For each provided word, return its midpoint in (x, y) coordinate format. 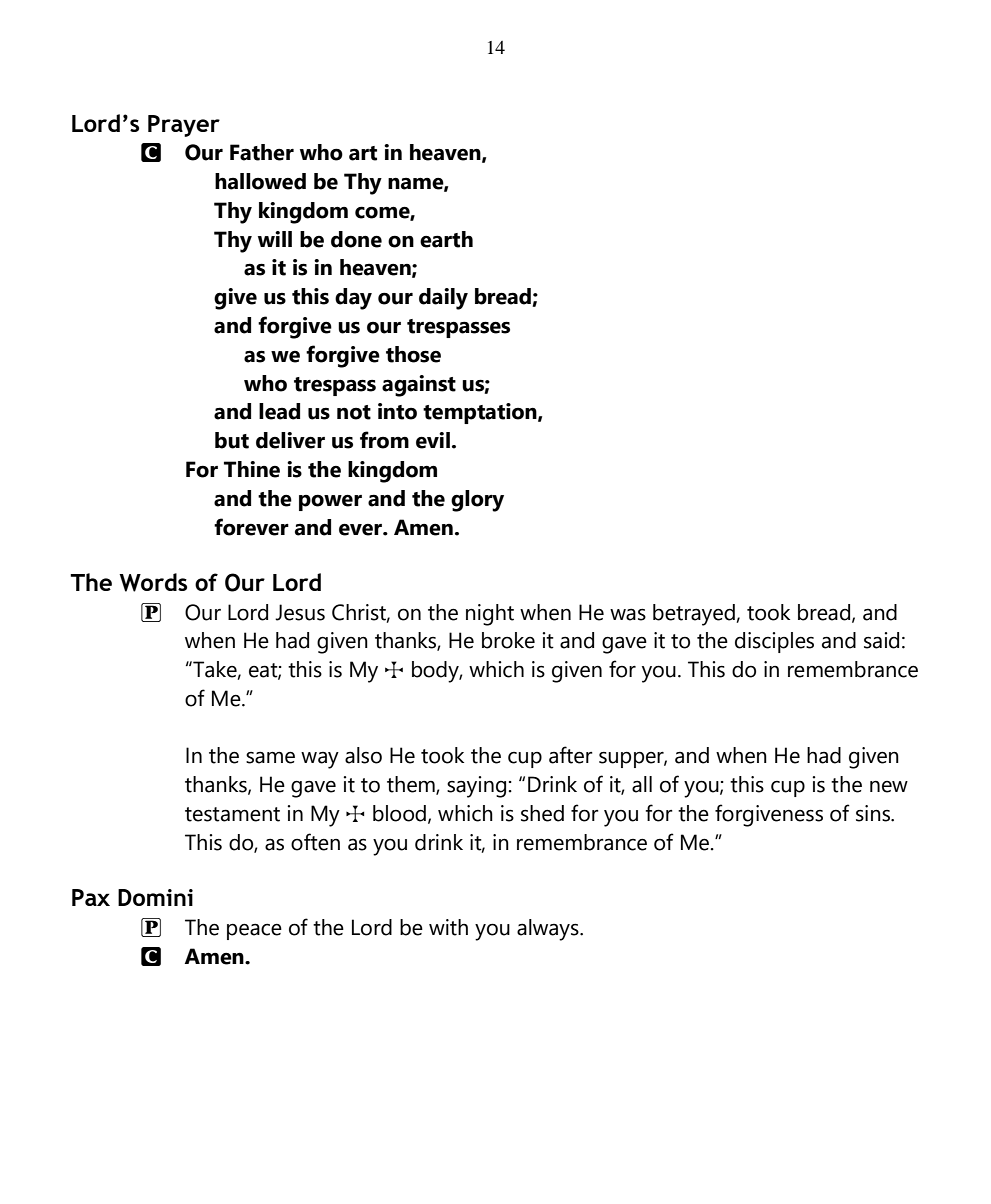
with (448, 927)
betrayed (695, 615)
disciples (774, 642)
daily (443, 299)
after (571, 755)
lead (279, 411)
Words (153, 582)
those (413, 354)
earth (446, 239)
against (419, 386)
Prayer (184, 126)
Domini (155, 897)
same (270, 757)
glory (477, 501)
